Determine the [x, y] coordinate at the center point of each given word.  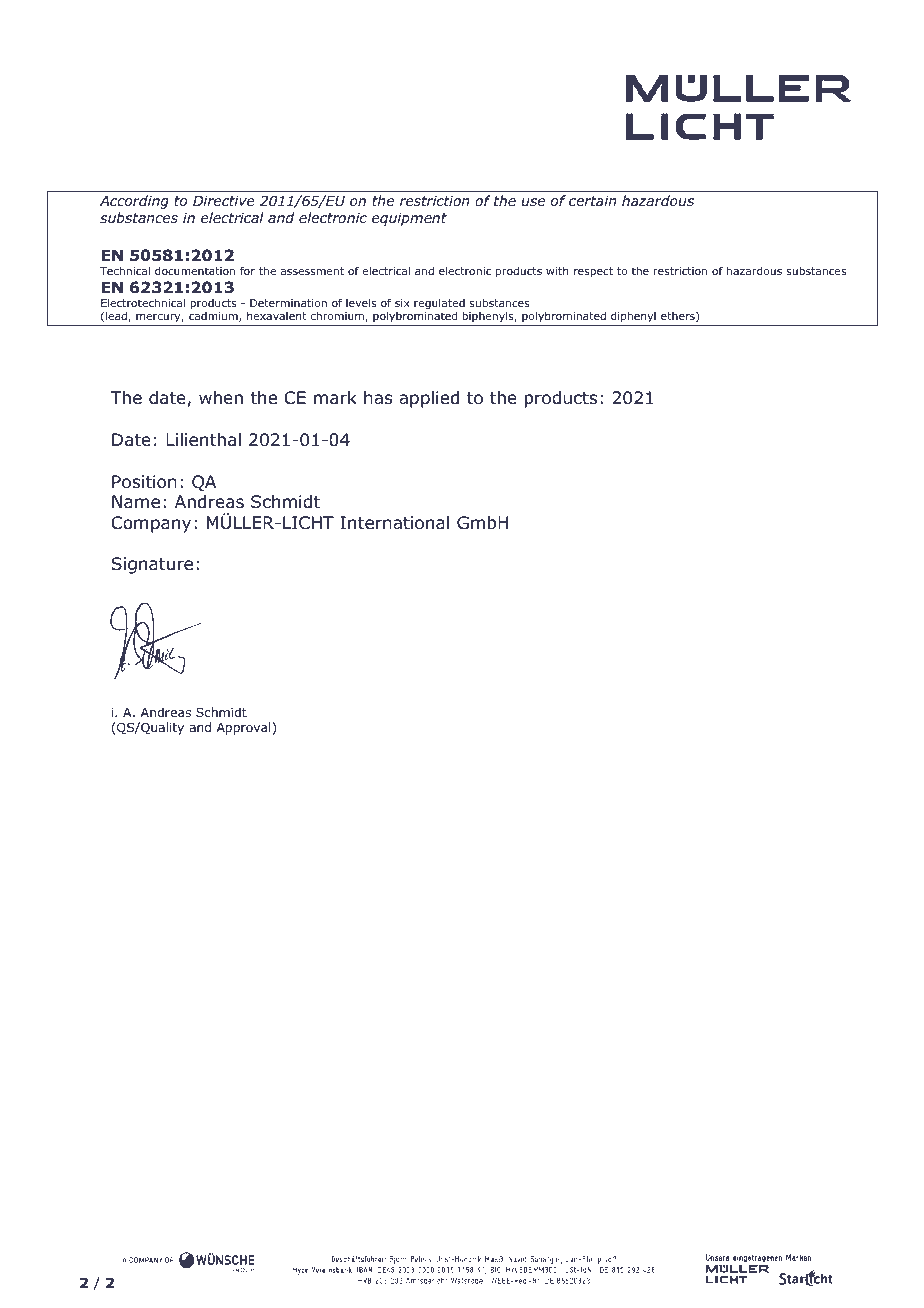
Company [151, 524]
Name [136, 502]
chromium [338, 317]
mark [335, 398]
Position [144, 482]
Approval [245, 728]
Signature [152, 565]
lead [117, 316]
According [134, 202]
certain [593, 200]
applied [429, 399]
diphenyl [633, 316]
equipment [409, 219]
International [394, 523]
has [378, 398]
